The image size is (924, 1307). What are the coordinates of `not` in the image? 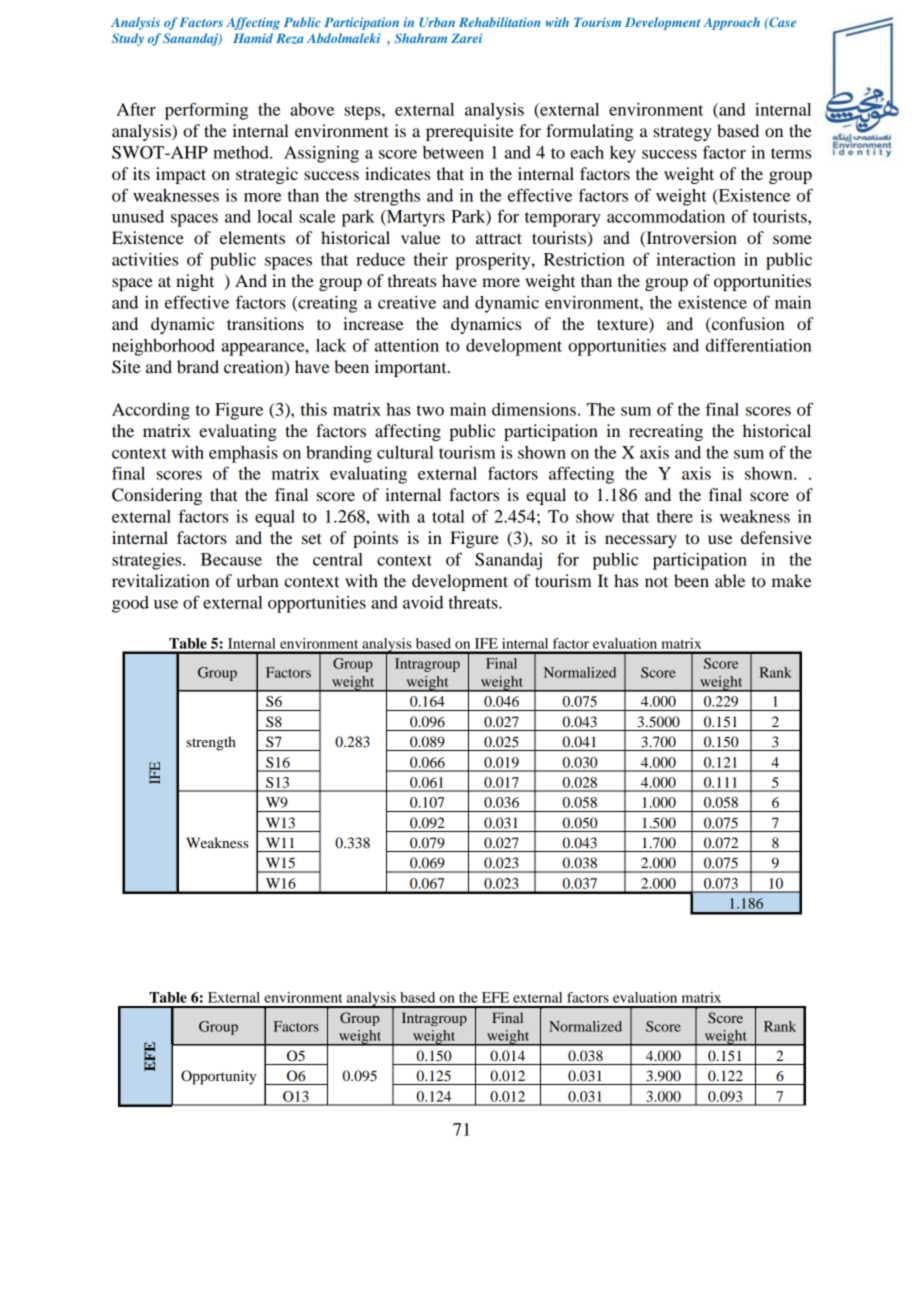 It's located at (656, 581).
